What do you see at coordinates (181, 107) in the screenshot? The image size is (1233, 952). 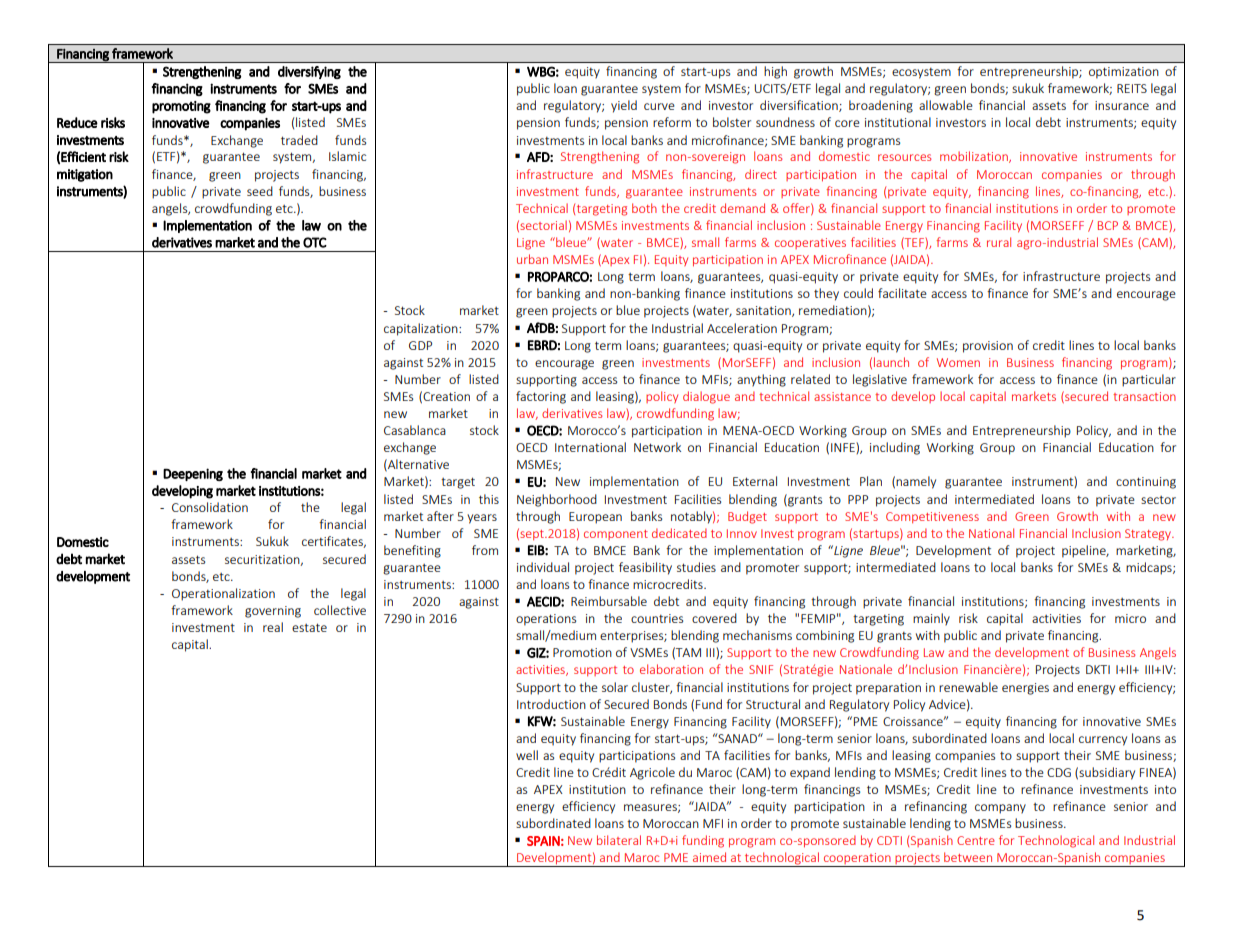 I see `promoting` at bounding box center [181, 107].
